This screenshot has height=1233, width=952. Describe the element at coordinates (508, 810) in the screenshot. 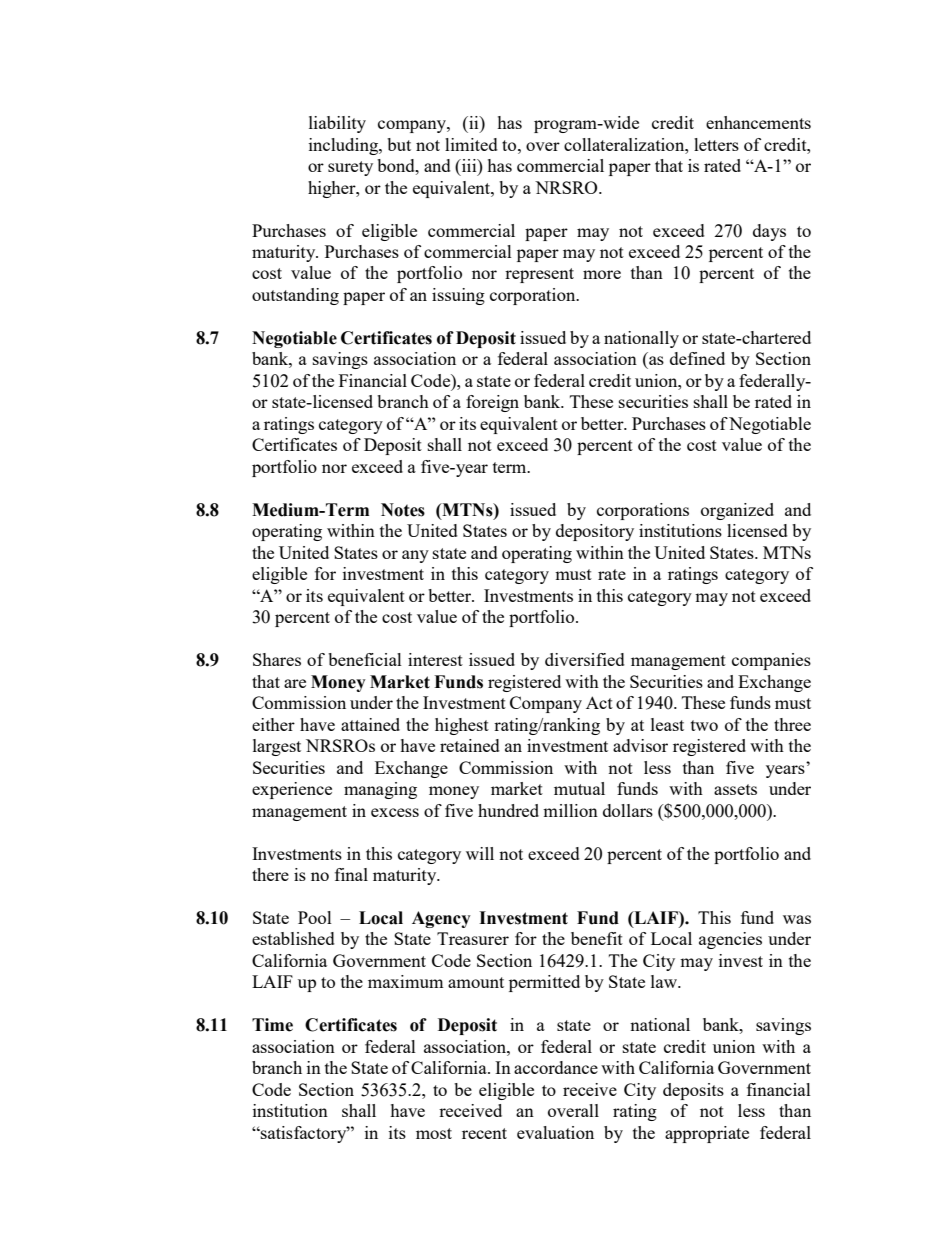

I see `hundred` at that location.
